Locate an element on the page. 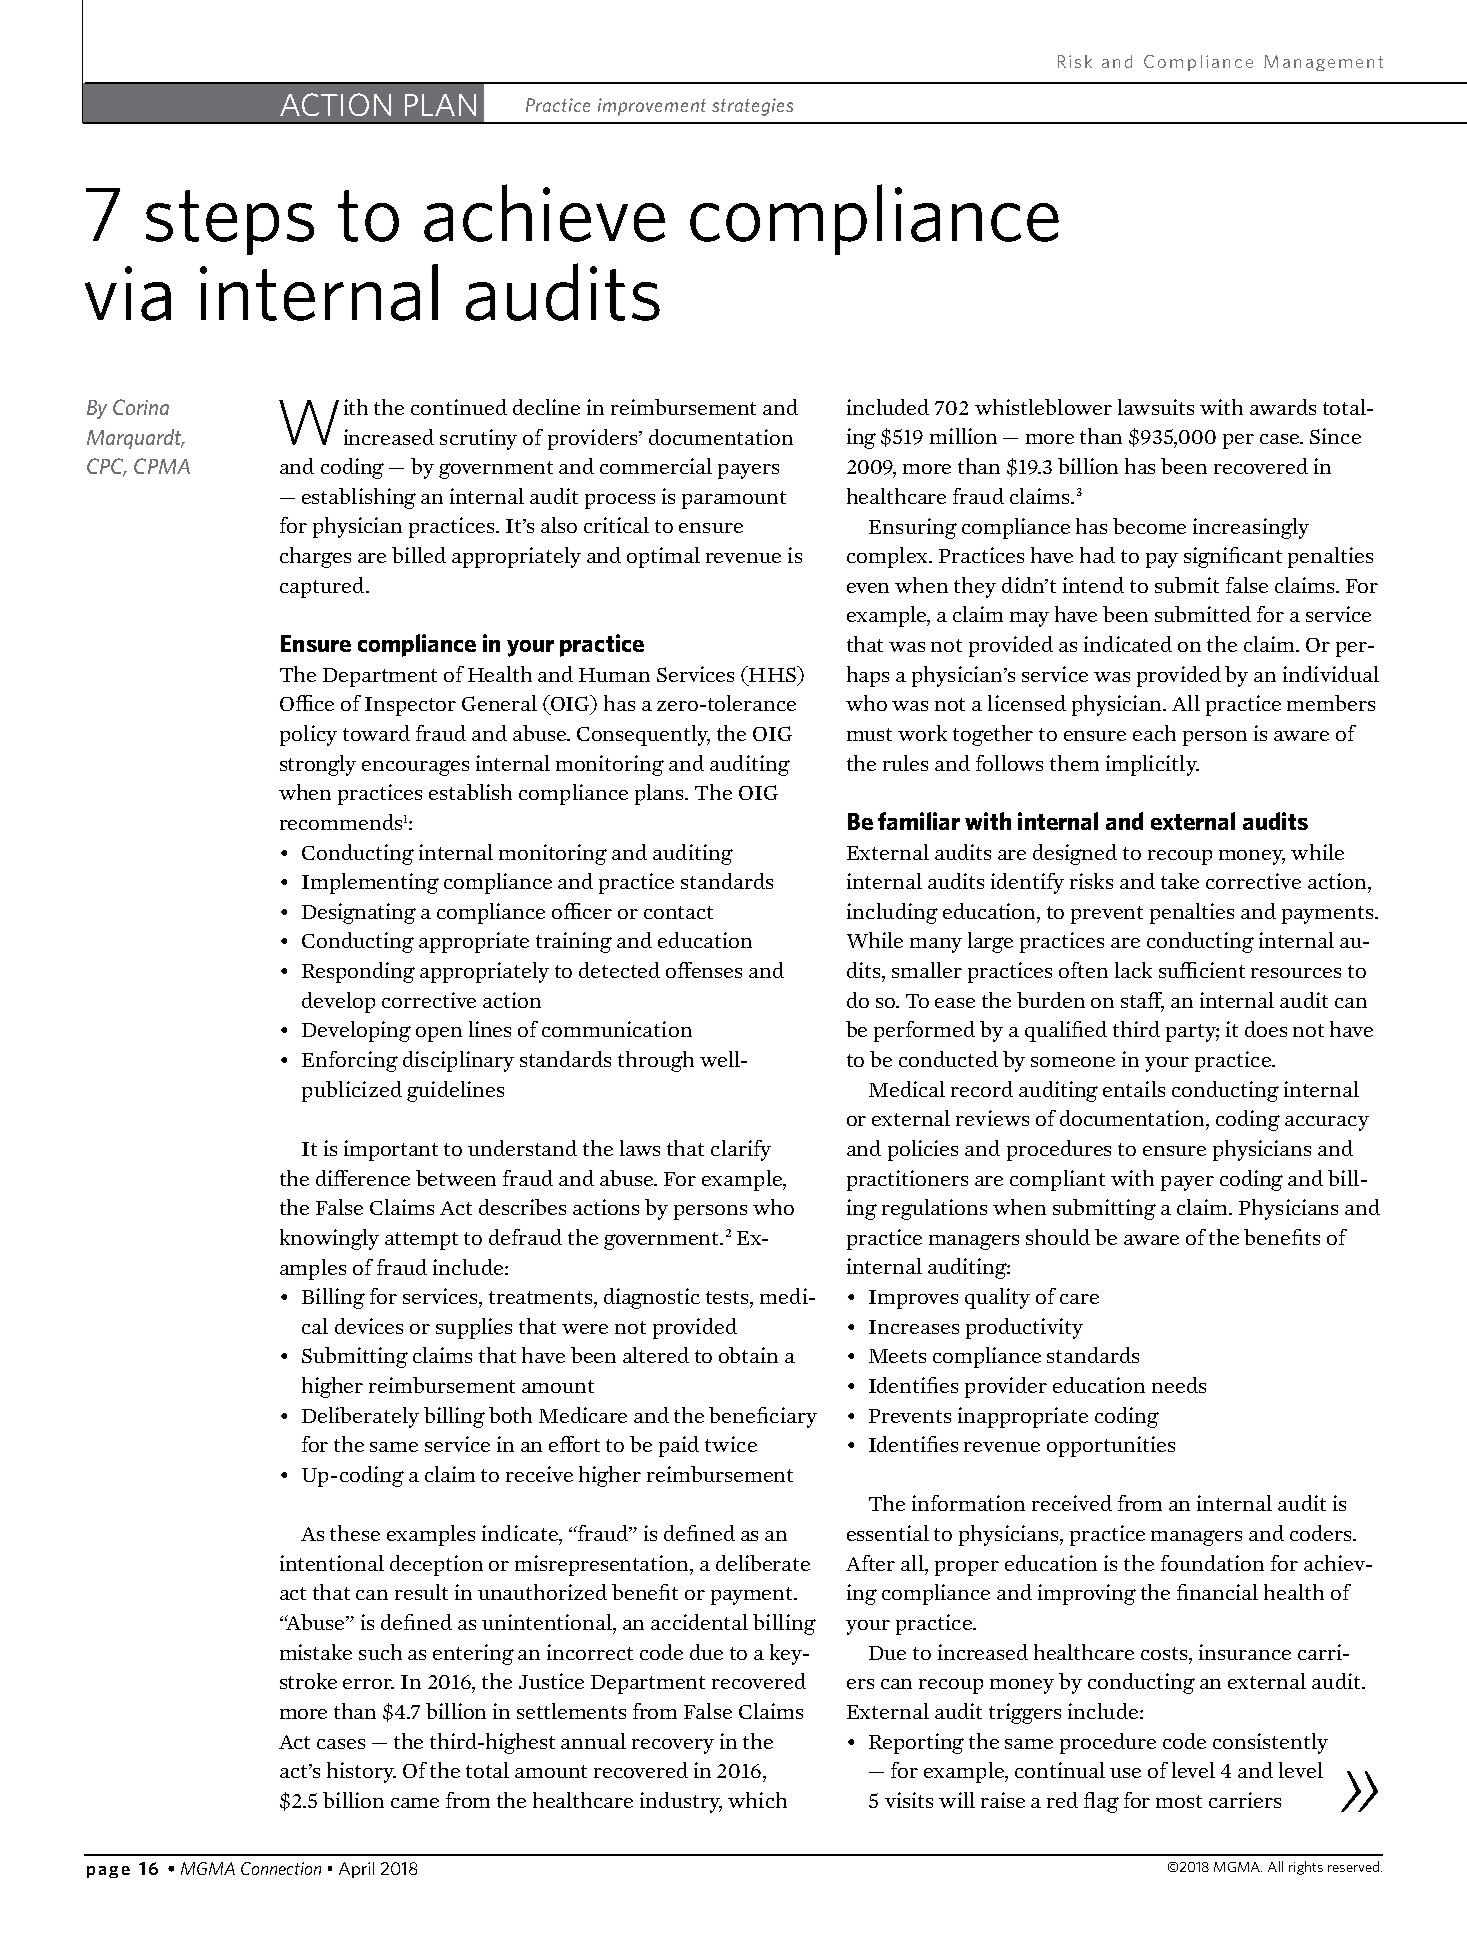 Image resolution: width=1467 pixels, height=1934 pixels. strategies is located at coordinates (752, 107).
